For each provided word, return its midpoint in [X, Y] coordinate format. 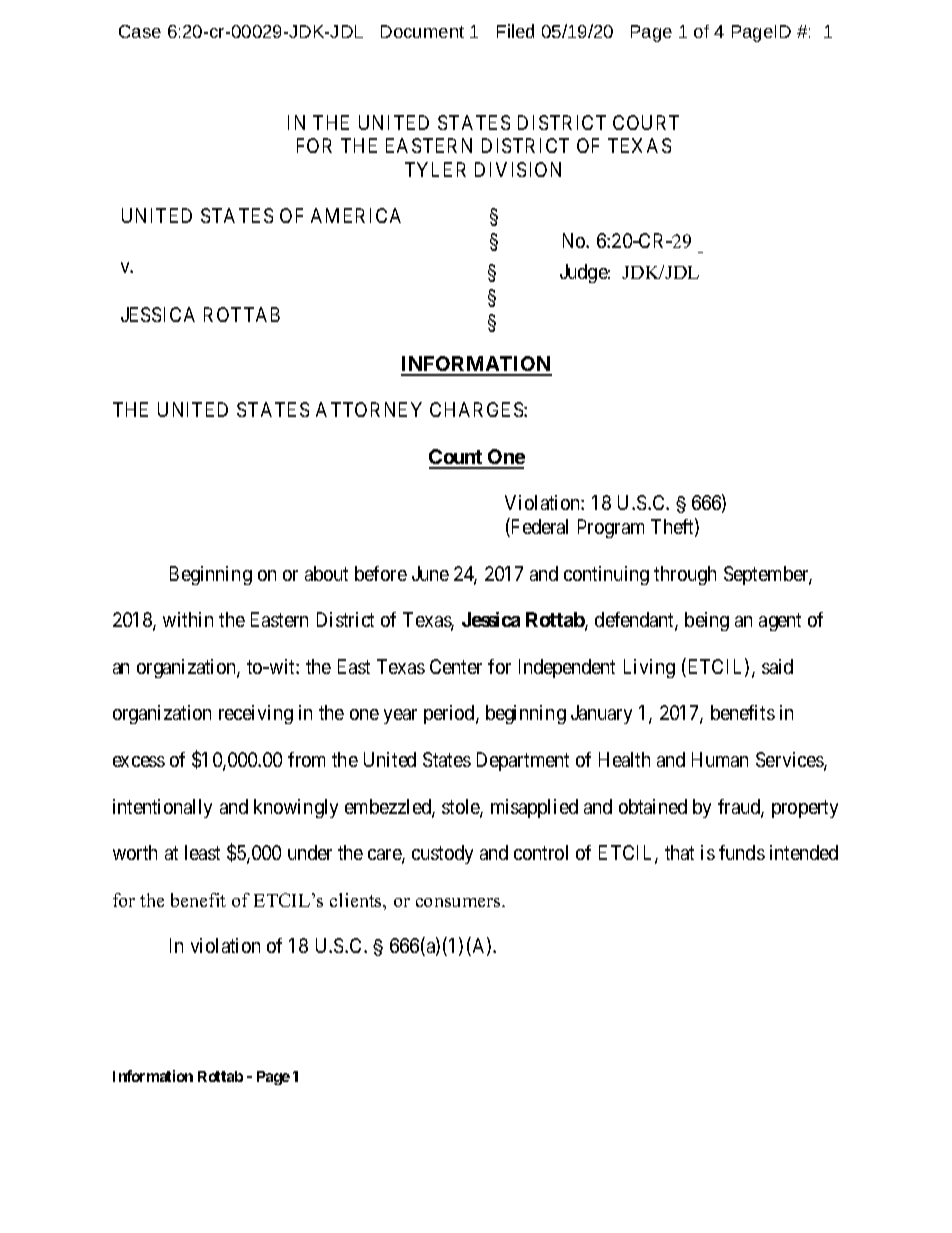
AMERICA [356, 215]
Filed [515, 31]
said [777, 666]
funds [742, 852]
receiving [256, 714]
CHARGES [477, 409]
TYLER [435, 169]
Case [140, 31]
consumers [459, 902]
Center [456, 666]
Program [611, 528]
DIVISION [518, 169]
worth [135, 852]
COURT [646, 122]
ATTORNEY [369, 409]
